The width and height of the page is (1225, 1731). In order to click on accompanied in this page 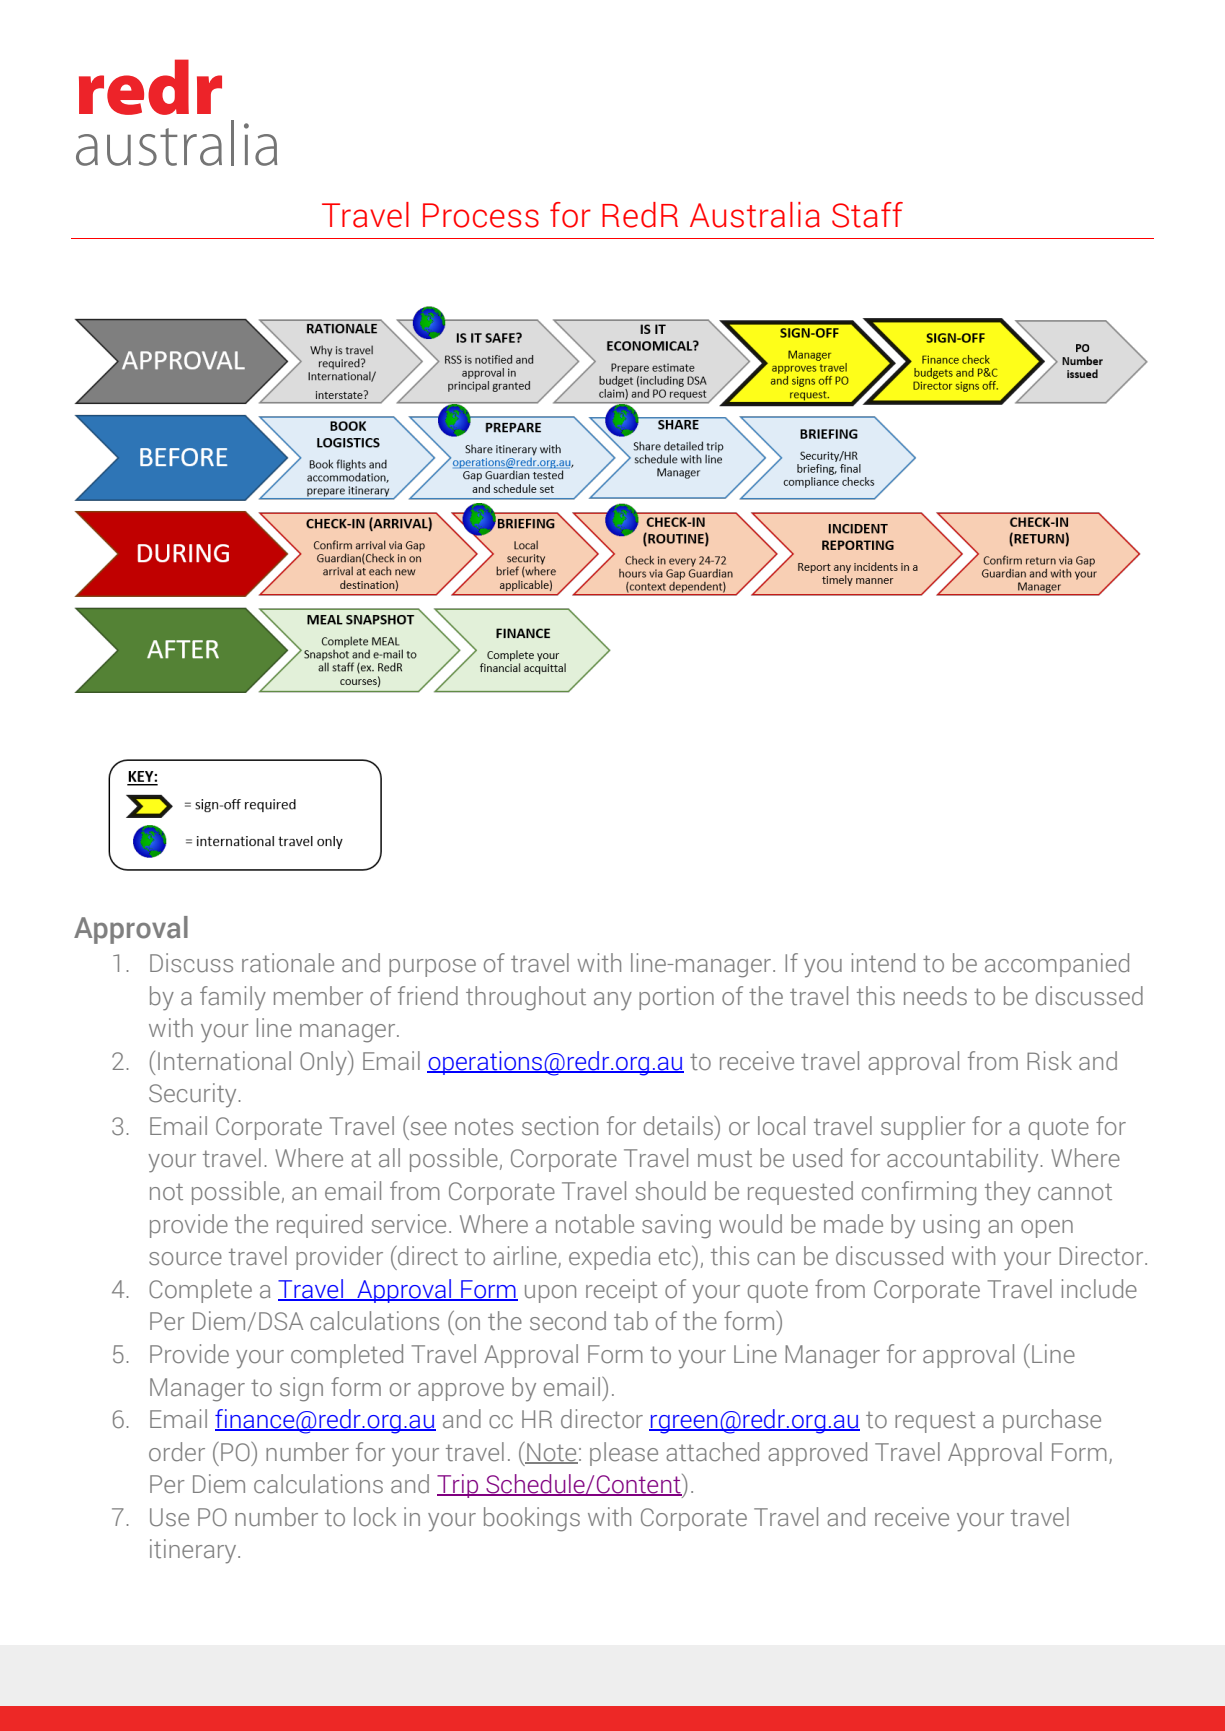, I will do `click(1057, 965)`.
